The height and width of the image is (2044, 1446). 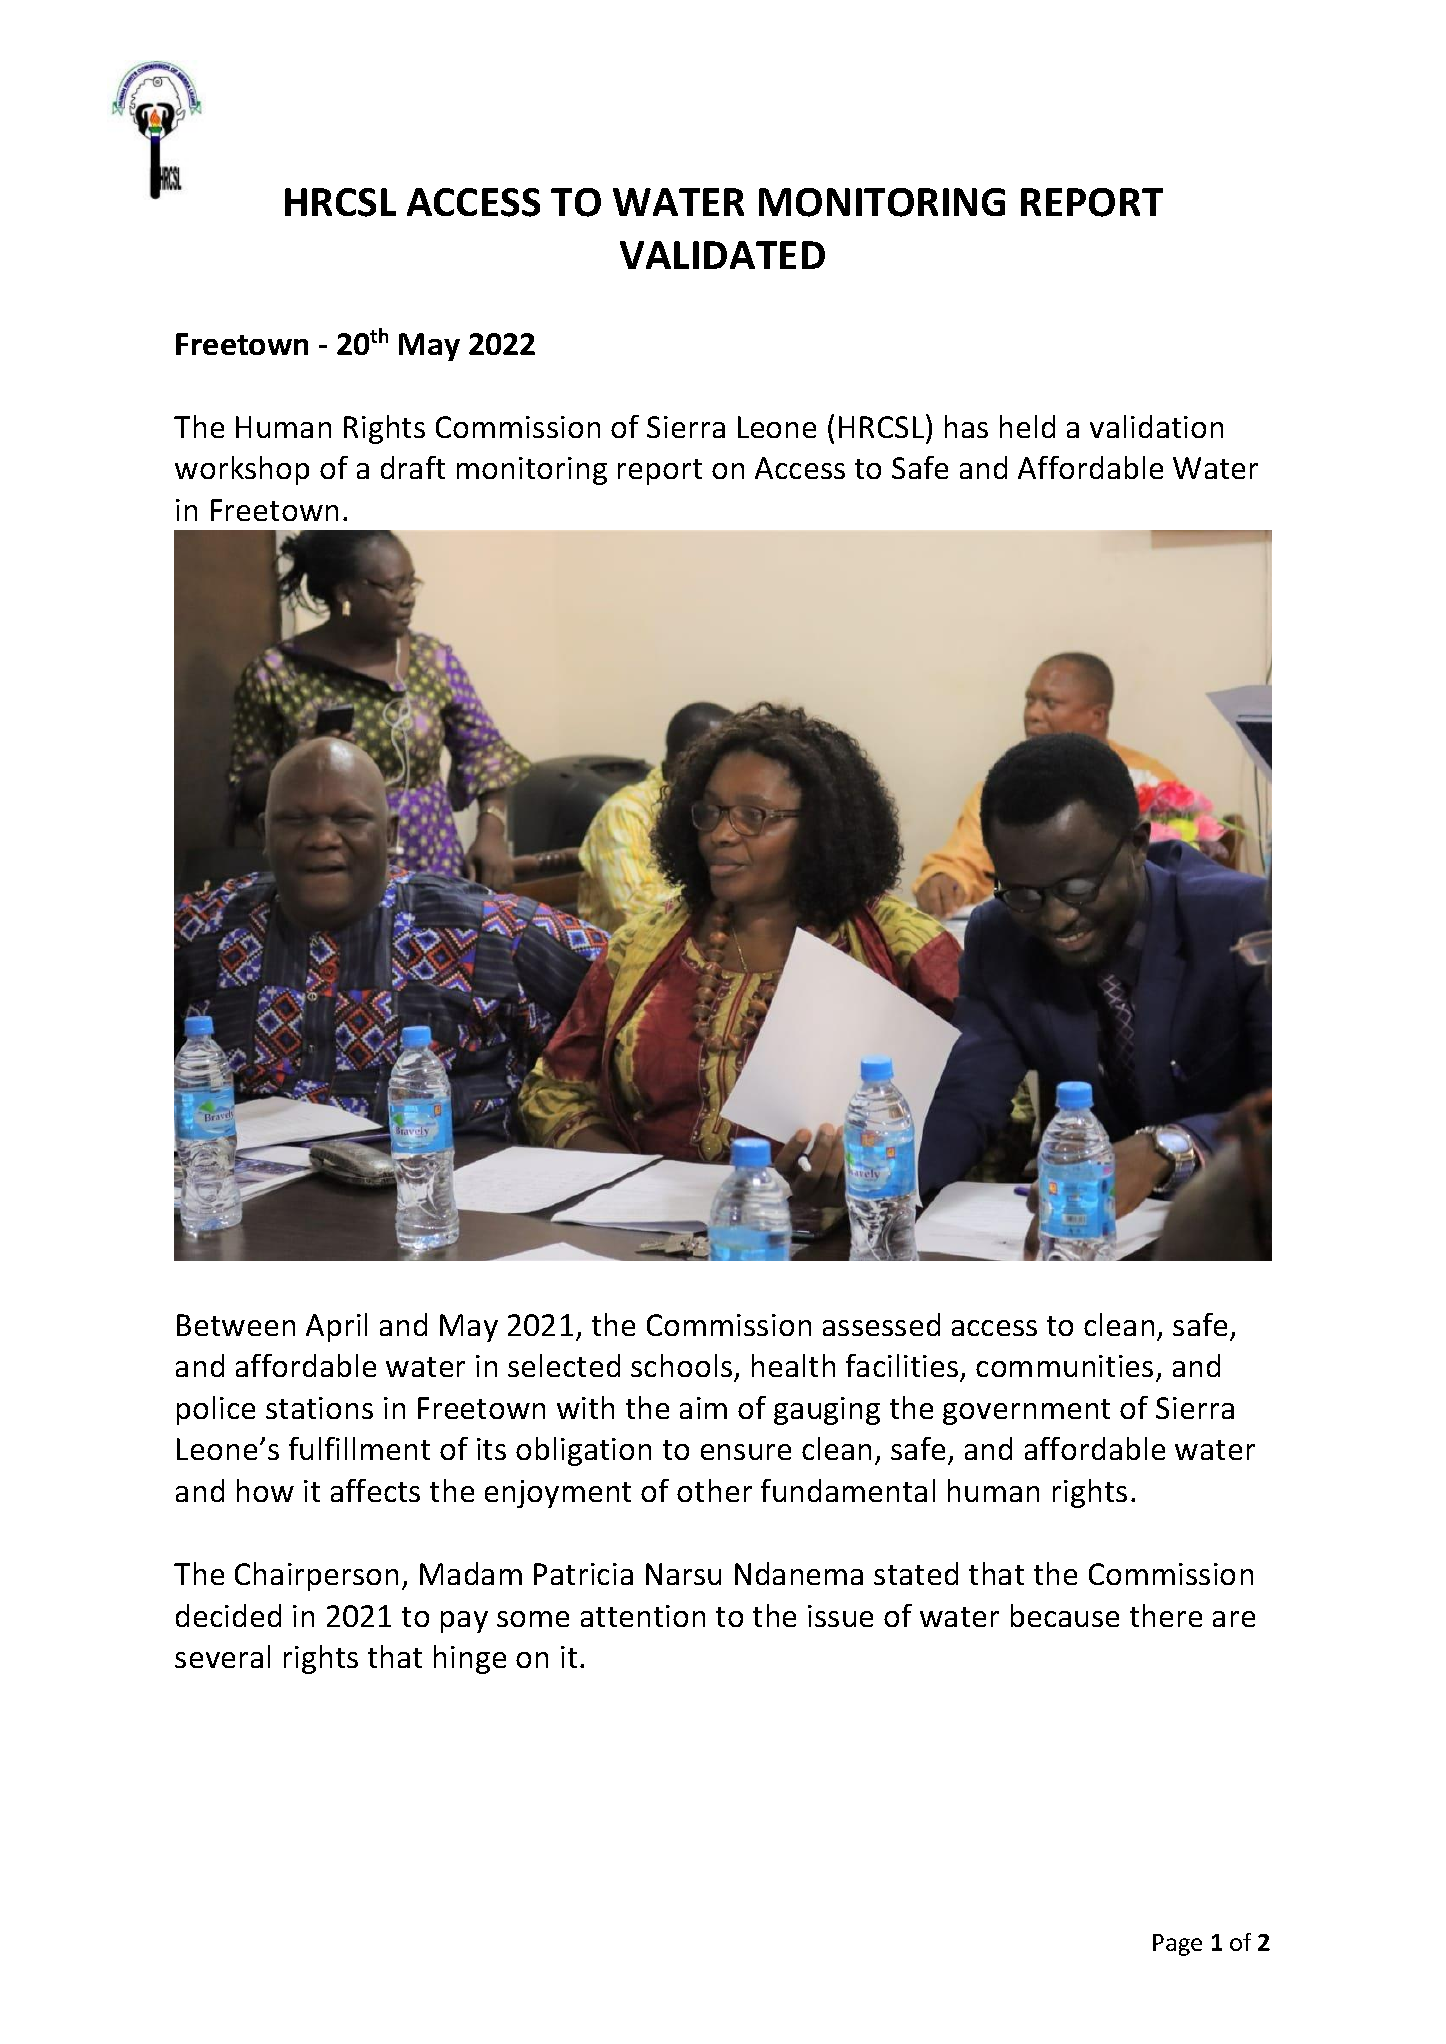 I want to click on other, so click(x=714, y=1490).
